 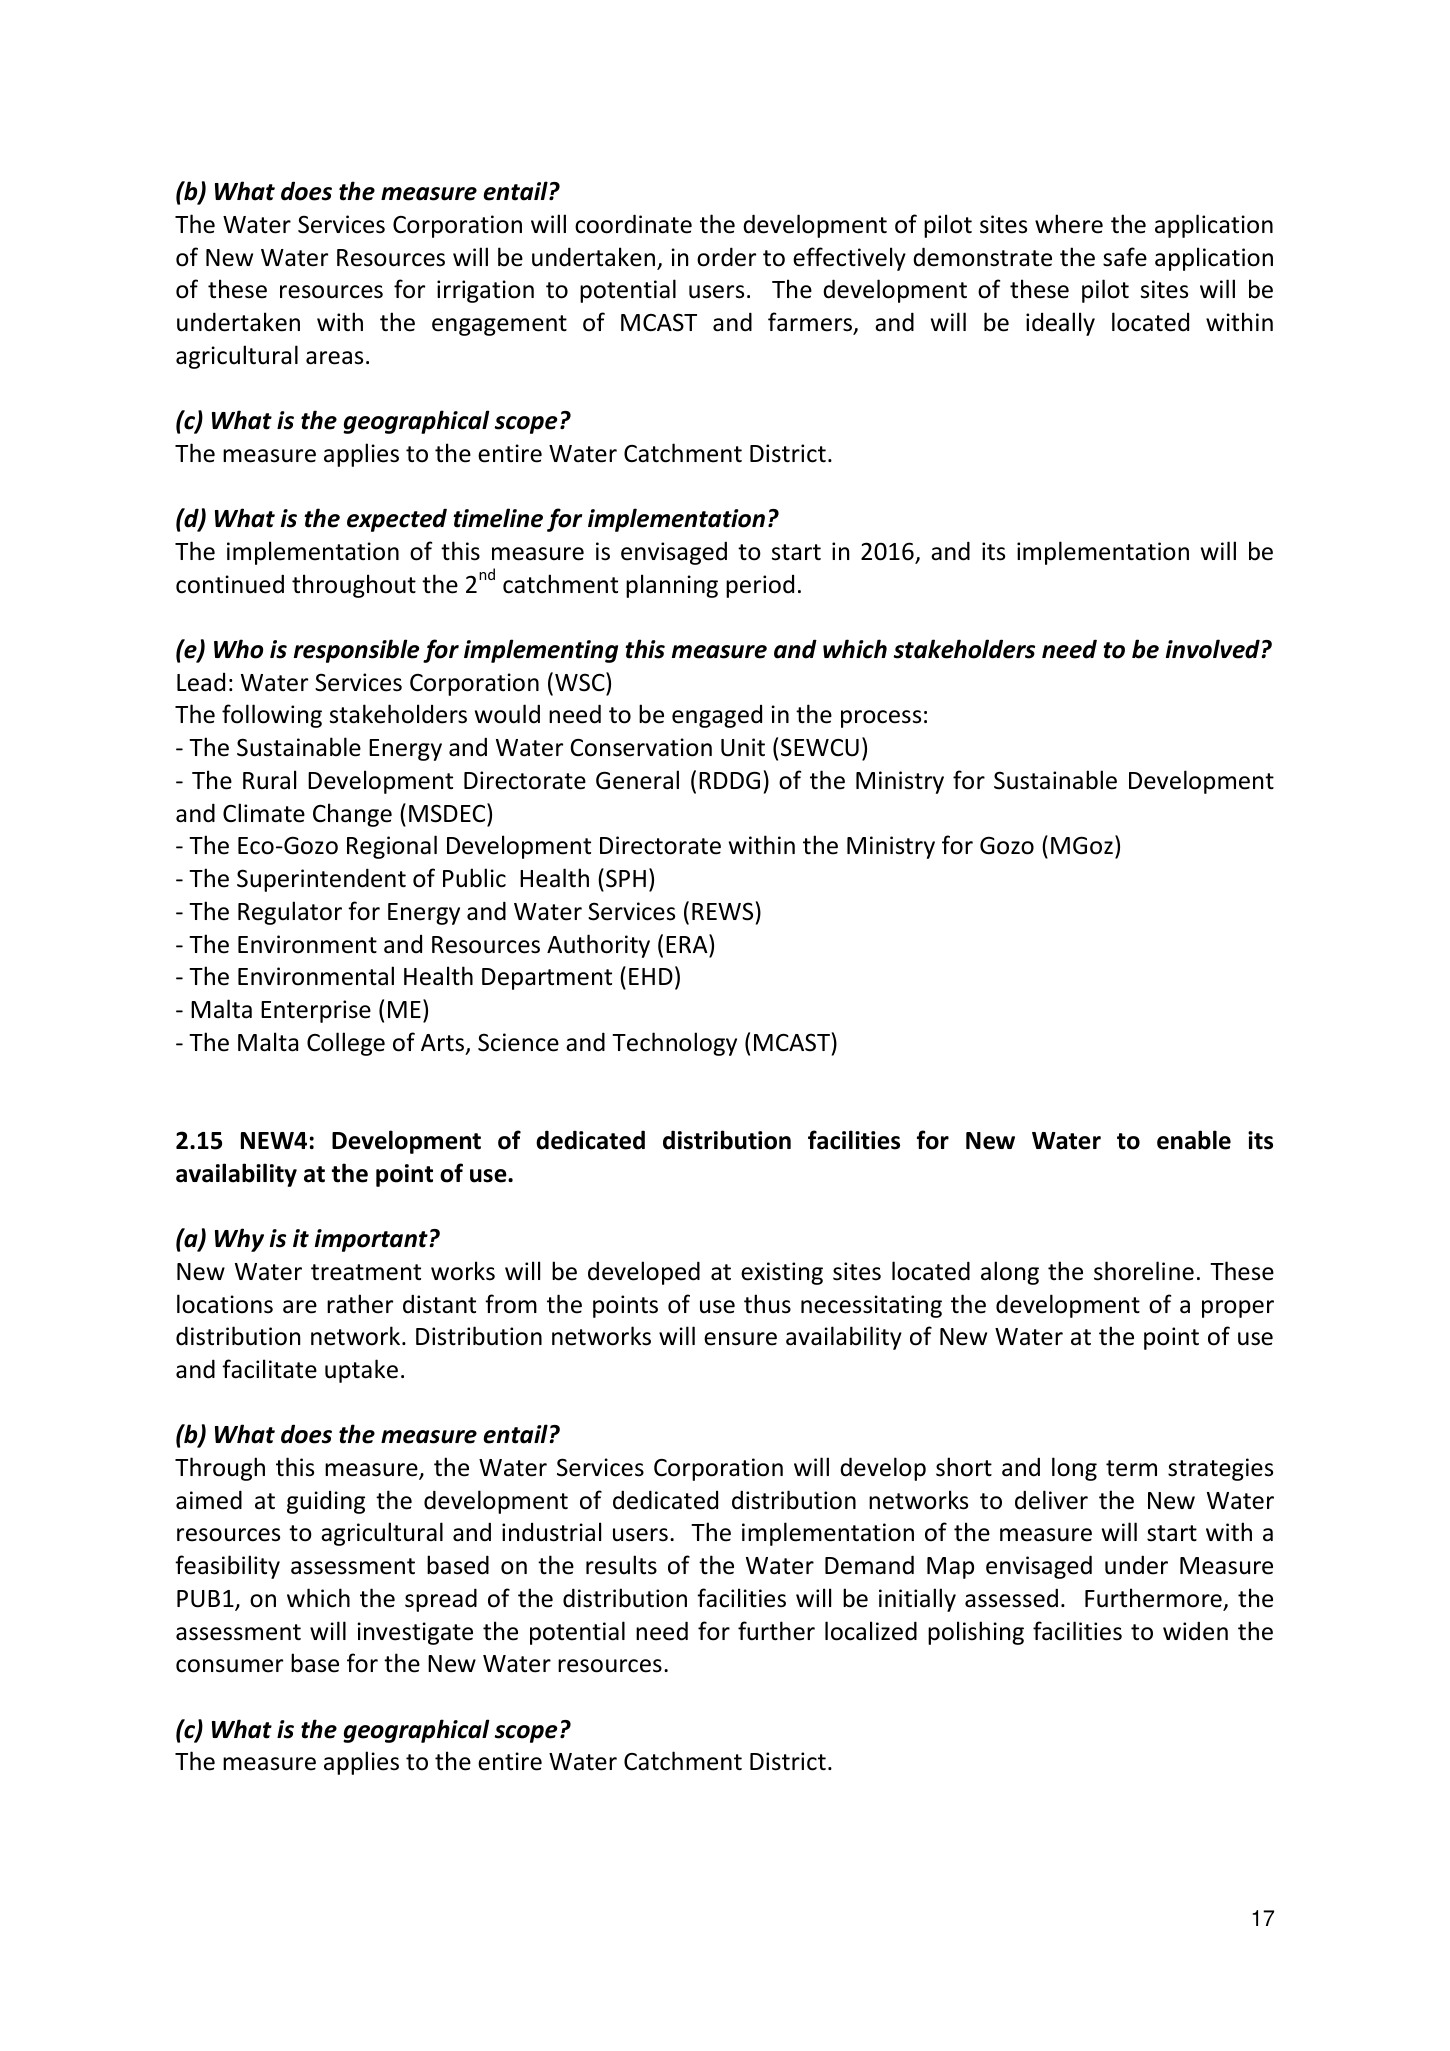 What do you see at coordinates (726, 257) in the image?
I see `order` at bounding box center [726, 257].
